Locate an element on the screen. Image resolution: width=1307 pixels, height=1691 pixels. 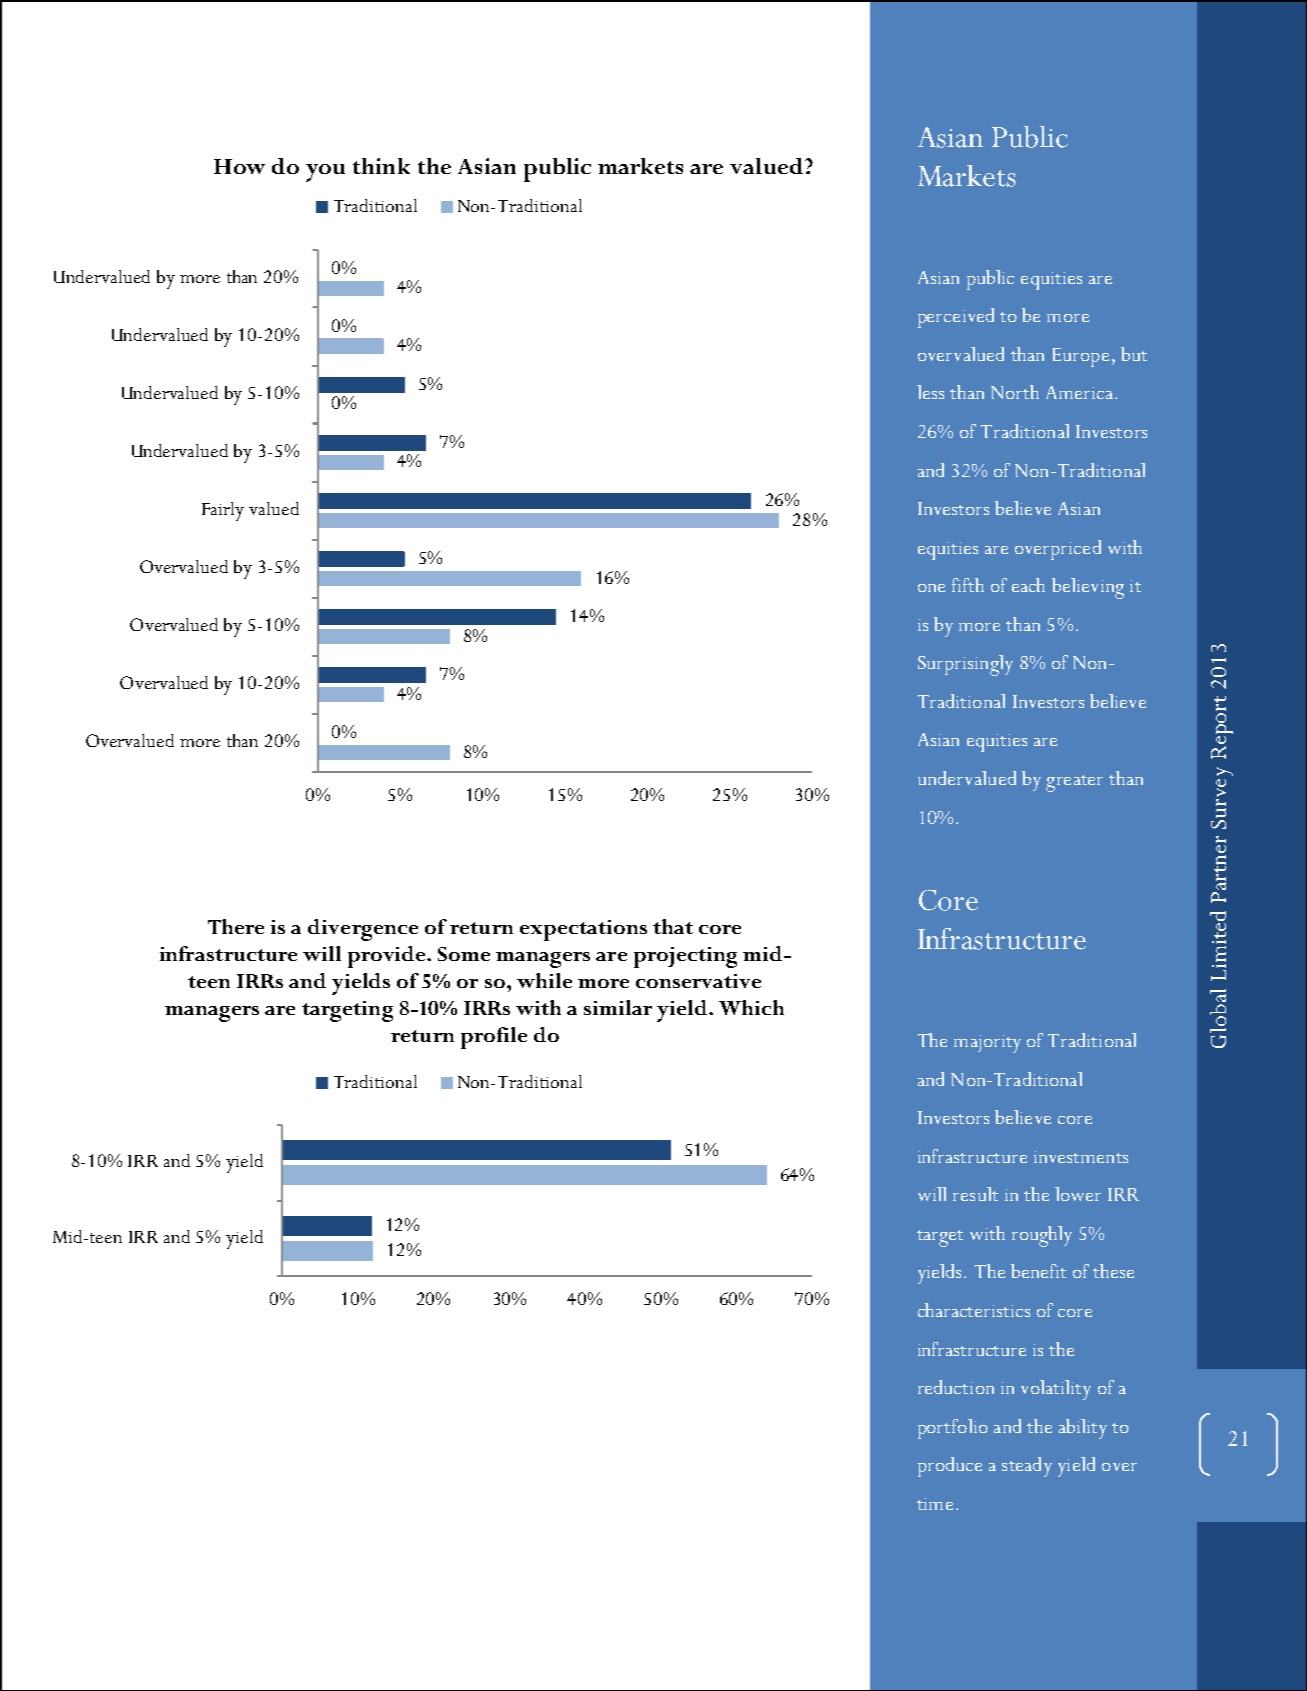
investments is located at coordinates (1081, 1157).
